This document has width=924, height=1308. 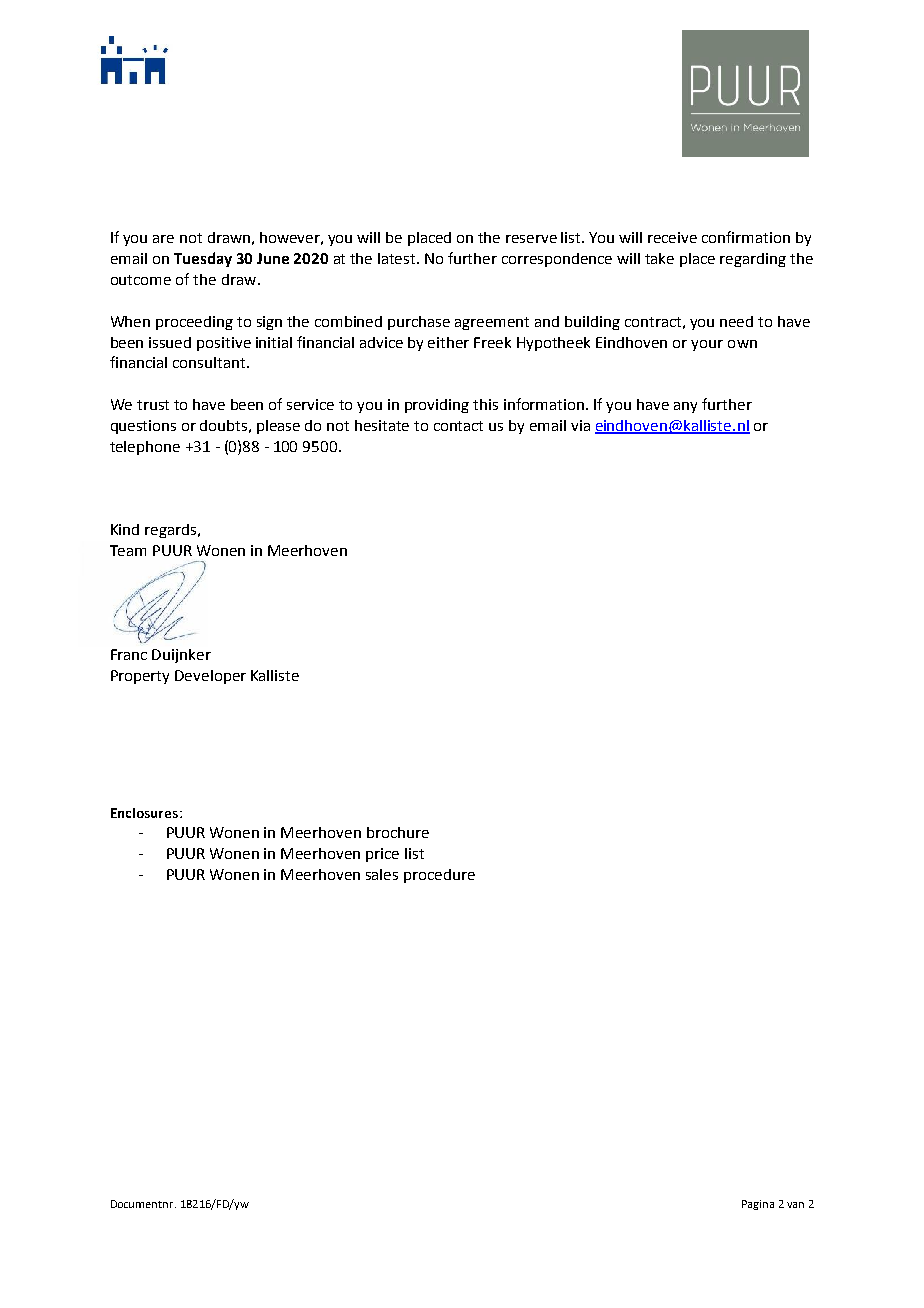 I want to click on Enclosures, so click(x=146, y=813).
